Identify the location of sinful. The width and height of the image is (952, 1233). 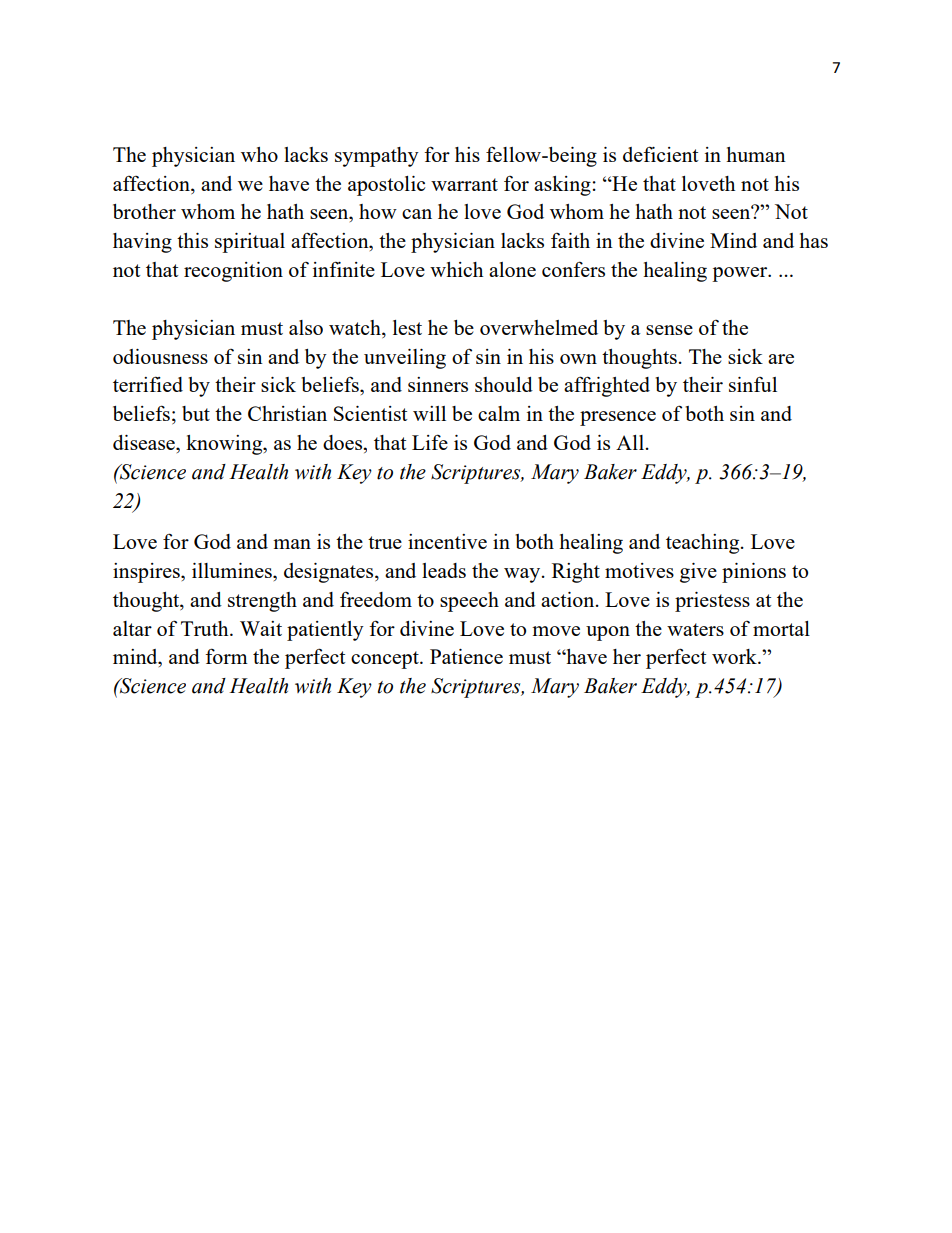
(753, 384).
